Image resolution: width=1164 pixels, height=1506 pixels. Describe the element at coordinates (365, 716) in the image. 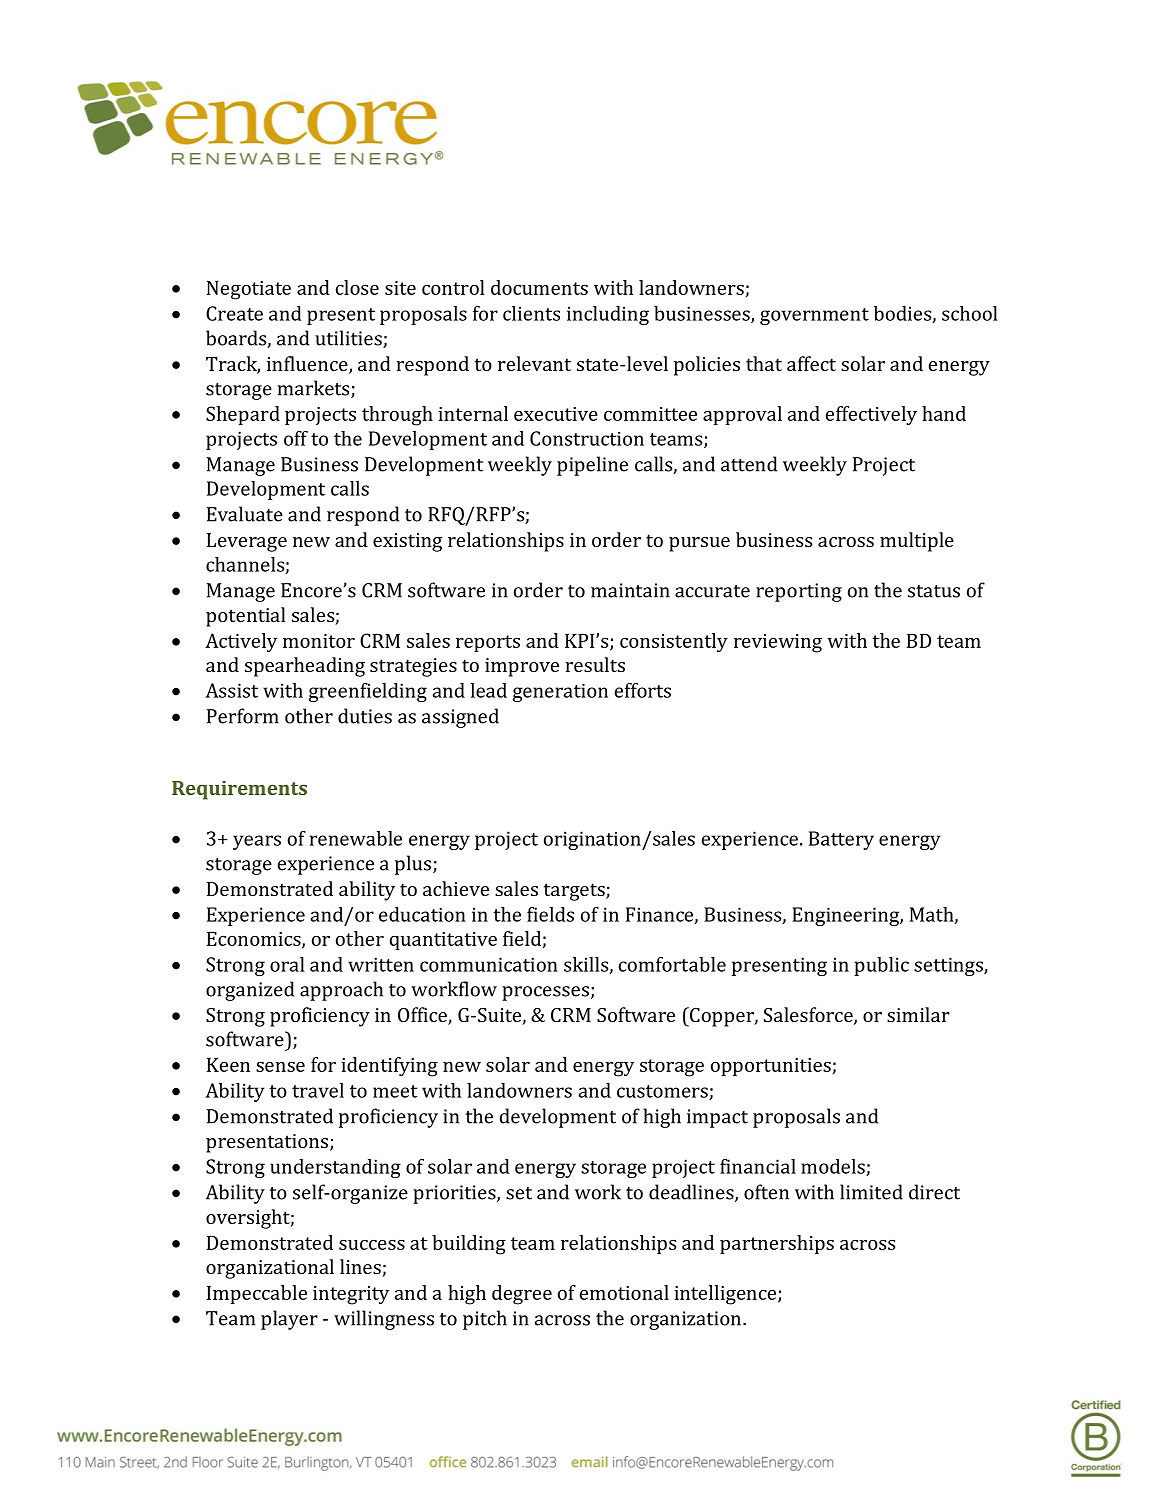

I see `duties` at that location.
